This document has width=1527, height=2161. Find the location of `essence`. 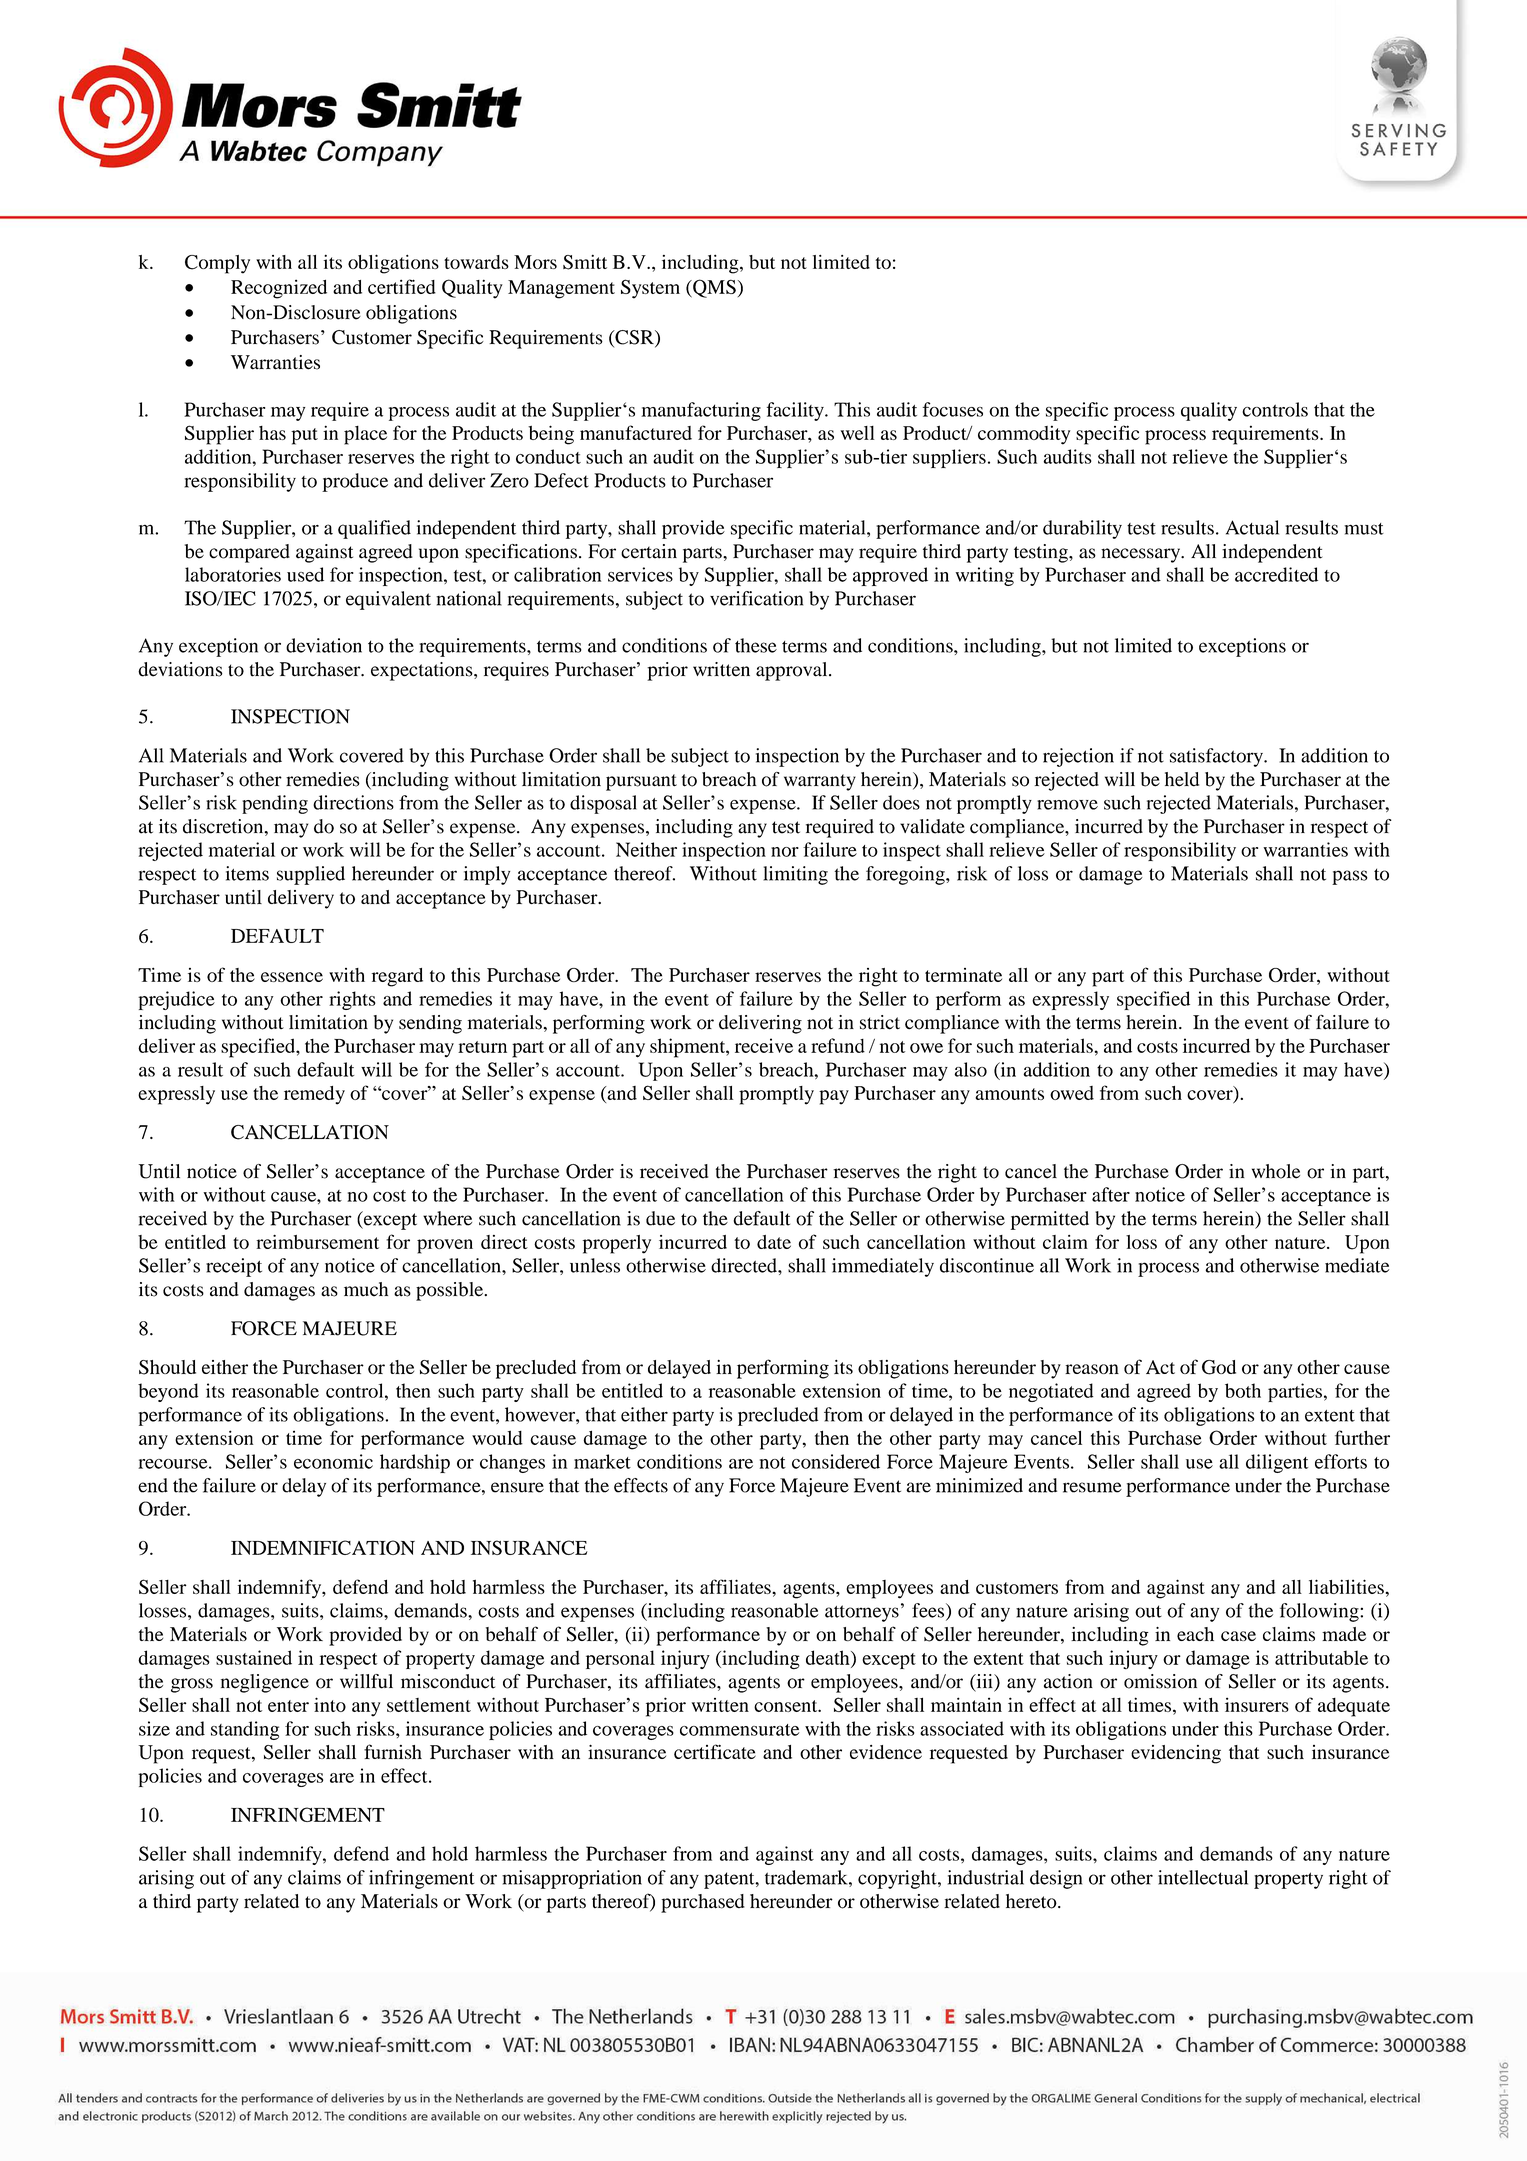

essence is located at coordinates (292, 977).
